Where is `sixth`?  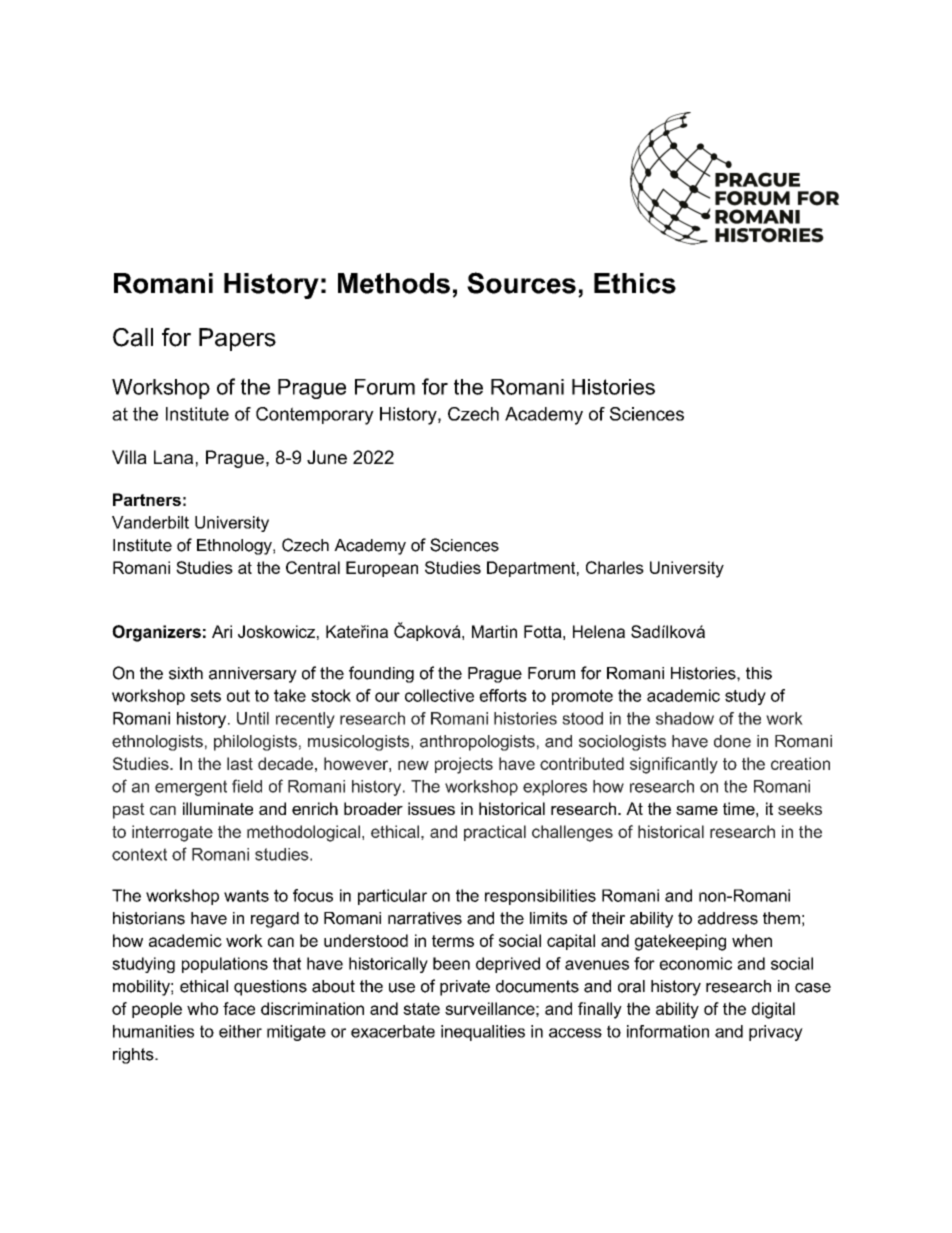 sixth is located at coordinates (186, 673).
